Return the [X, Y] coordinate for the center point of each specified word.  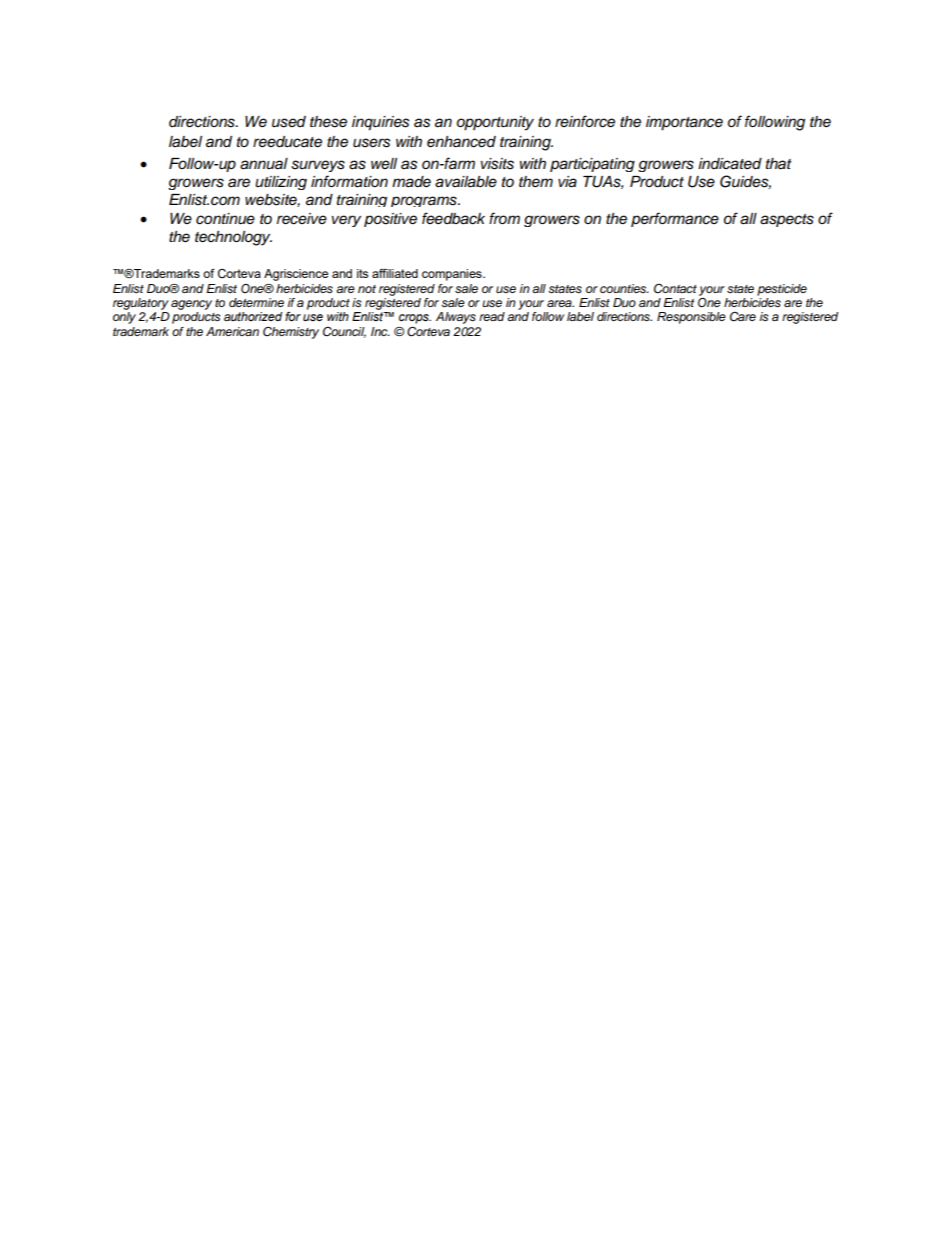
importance [684, 123]
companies [453, 275]
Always [456, 318]
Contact [675, 289]
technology [233, 238]
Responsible [691, 318]
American [232, 331]
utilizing [281, 183]
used [289, 122]
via [567, 182]
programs [425, 201]
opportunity [495, 123]
